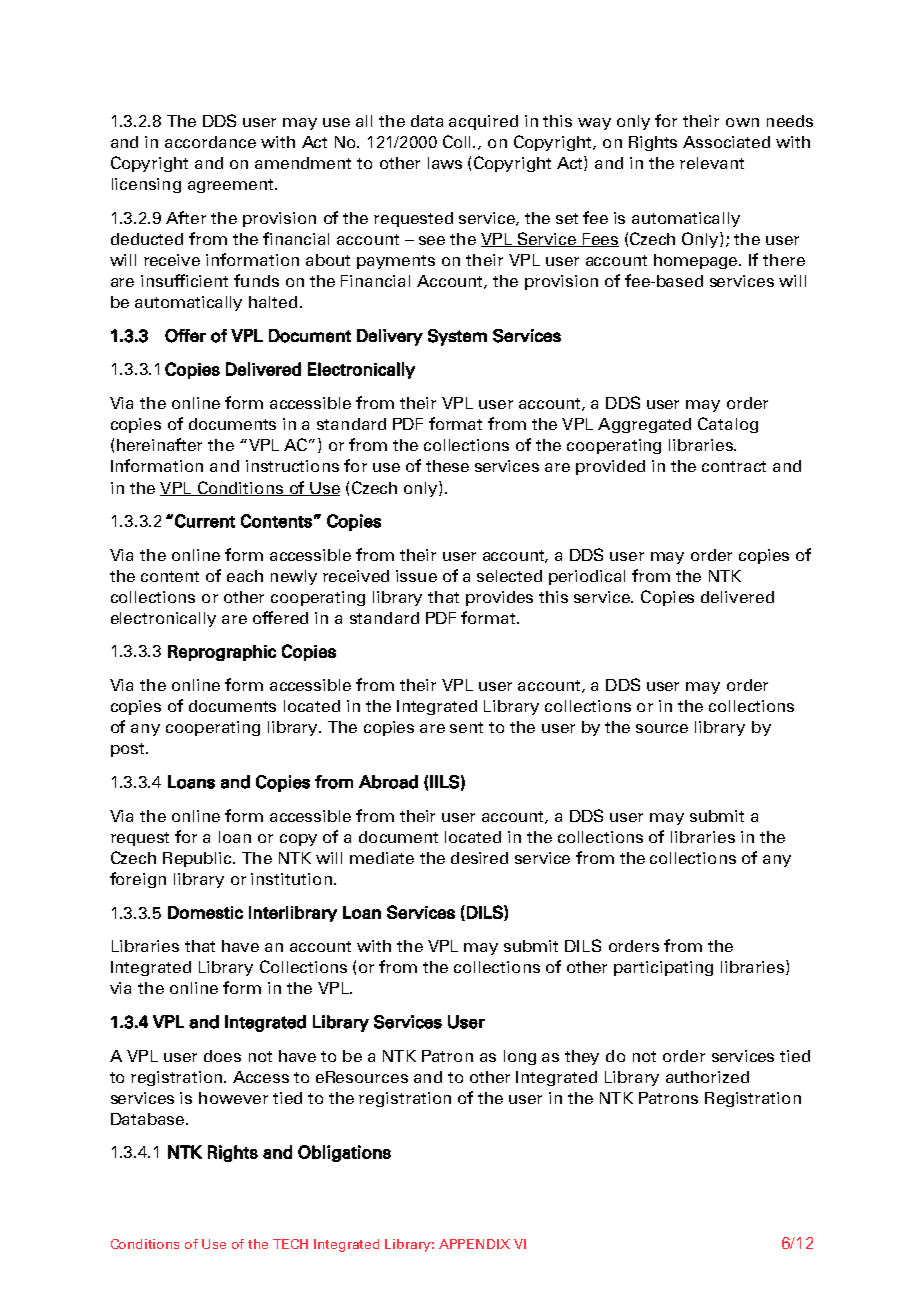 This screenshot has height=1308, width=924. Describe the element at coordinates (734, 466) in the screenshot. I see `contract` at that location.
